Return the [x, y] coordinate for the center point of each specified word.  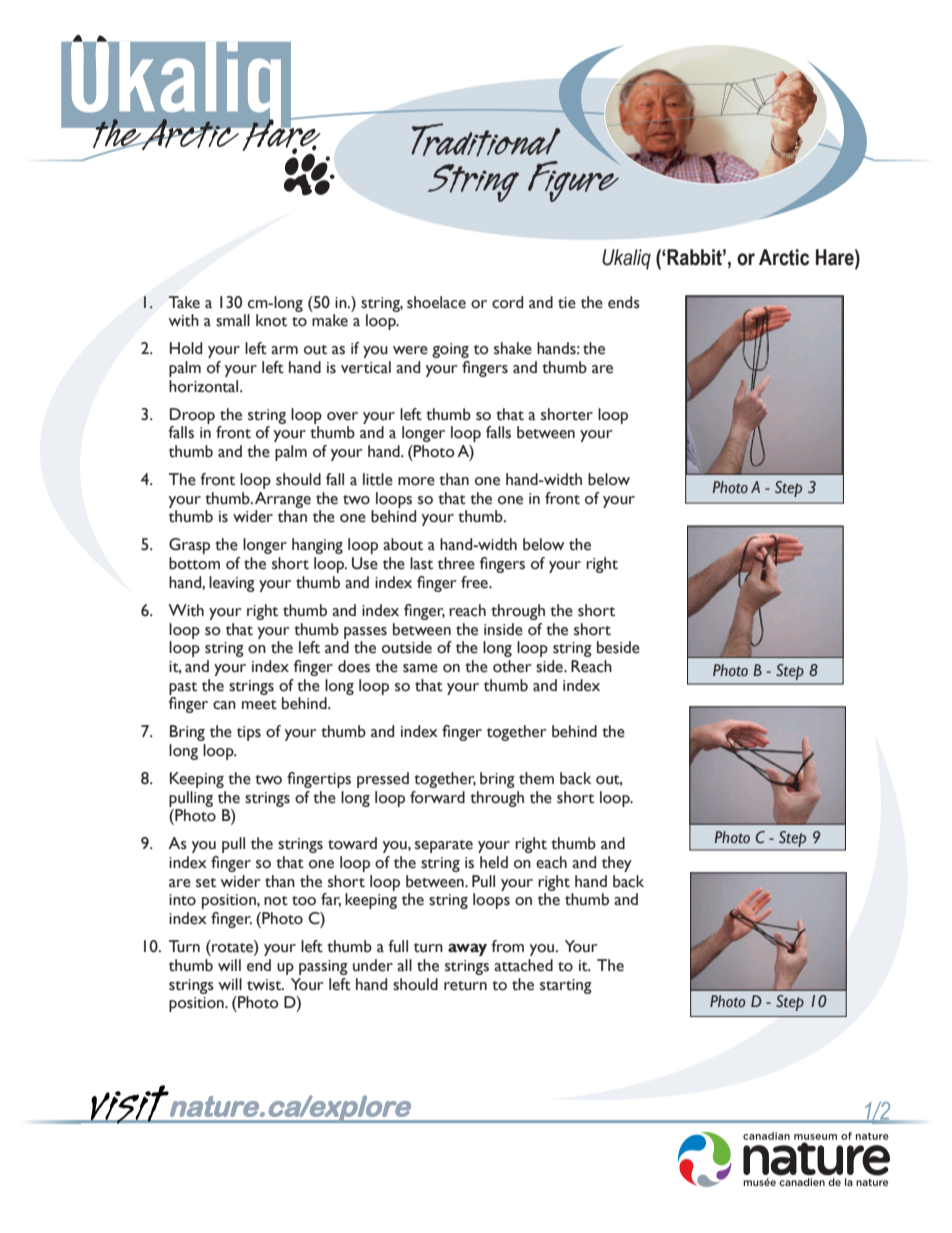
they [617, 864]
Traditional [486, 140]
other [512, 666]
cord [507, 302]
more [416, 481]
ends [624, 302]
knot [271, 320]
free [475, 582]
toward [352, 843]
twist [265, 985]
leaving [232, 584]
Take [184, 302]
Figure [573, 180]
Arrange [283, 500]
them [536, 778]
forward [437, 797]
